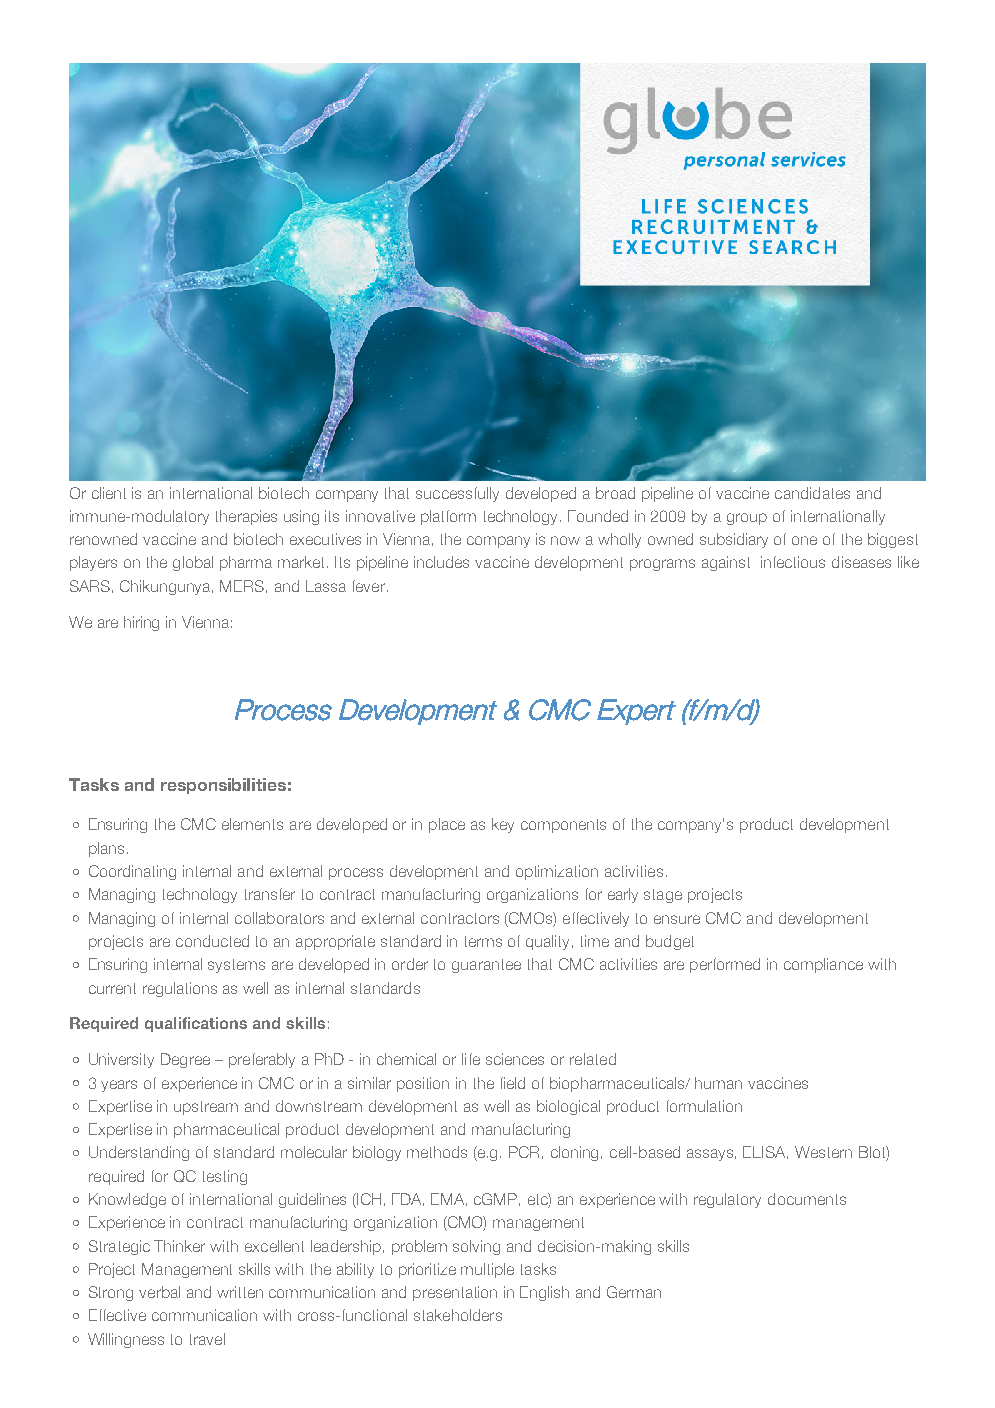 This document has height=1408, width=995. Describe the element at coordinates (663, 896) in the document. I see `stage` at that location.
